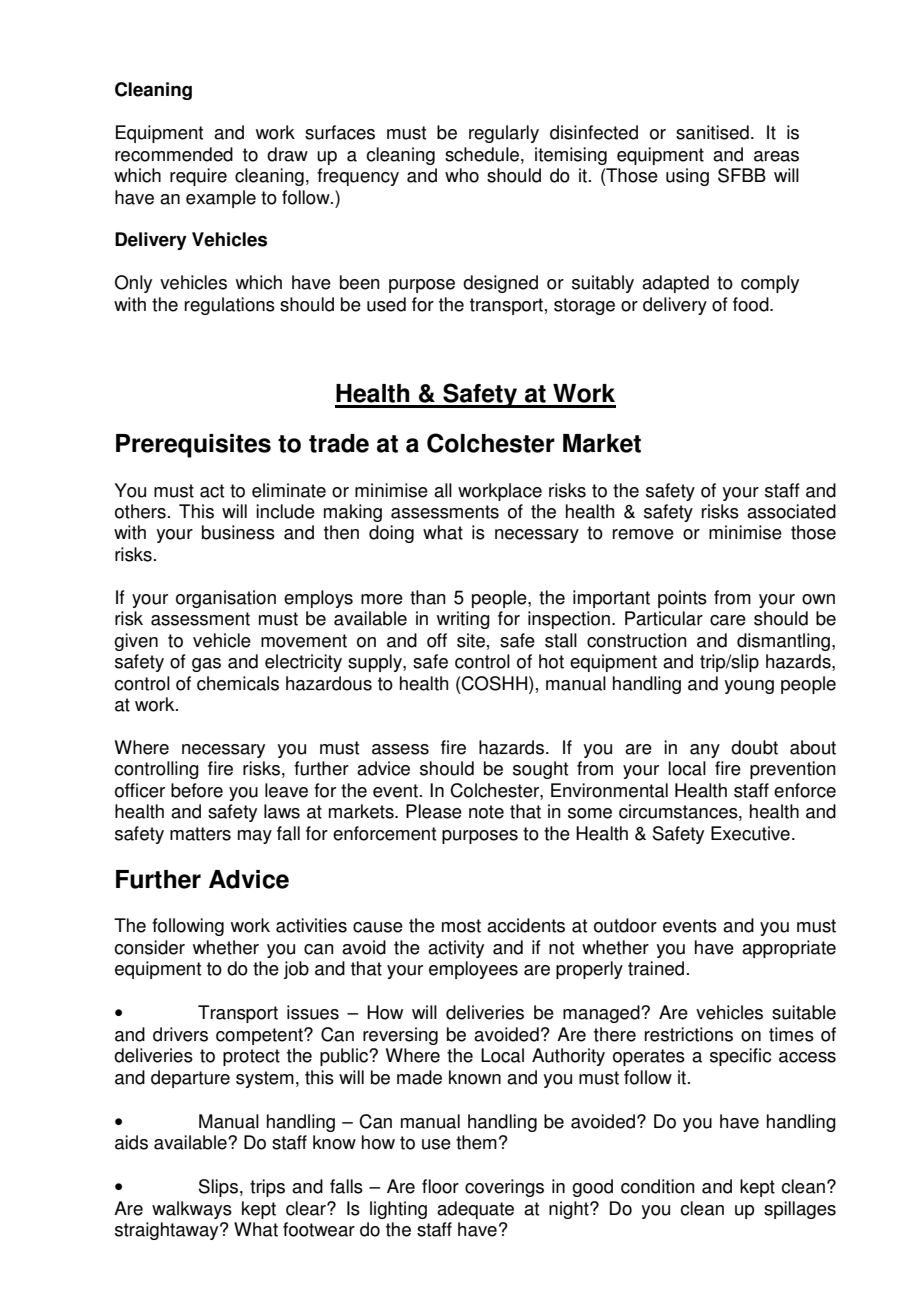 Image resolution: width=924 pixels, height=1308 pixels. Describe the element at coordinates (238, 532) in the screenshot. I see `business` at that location.
